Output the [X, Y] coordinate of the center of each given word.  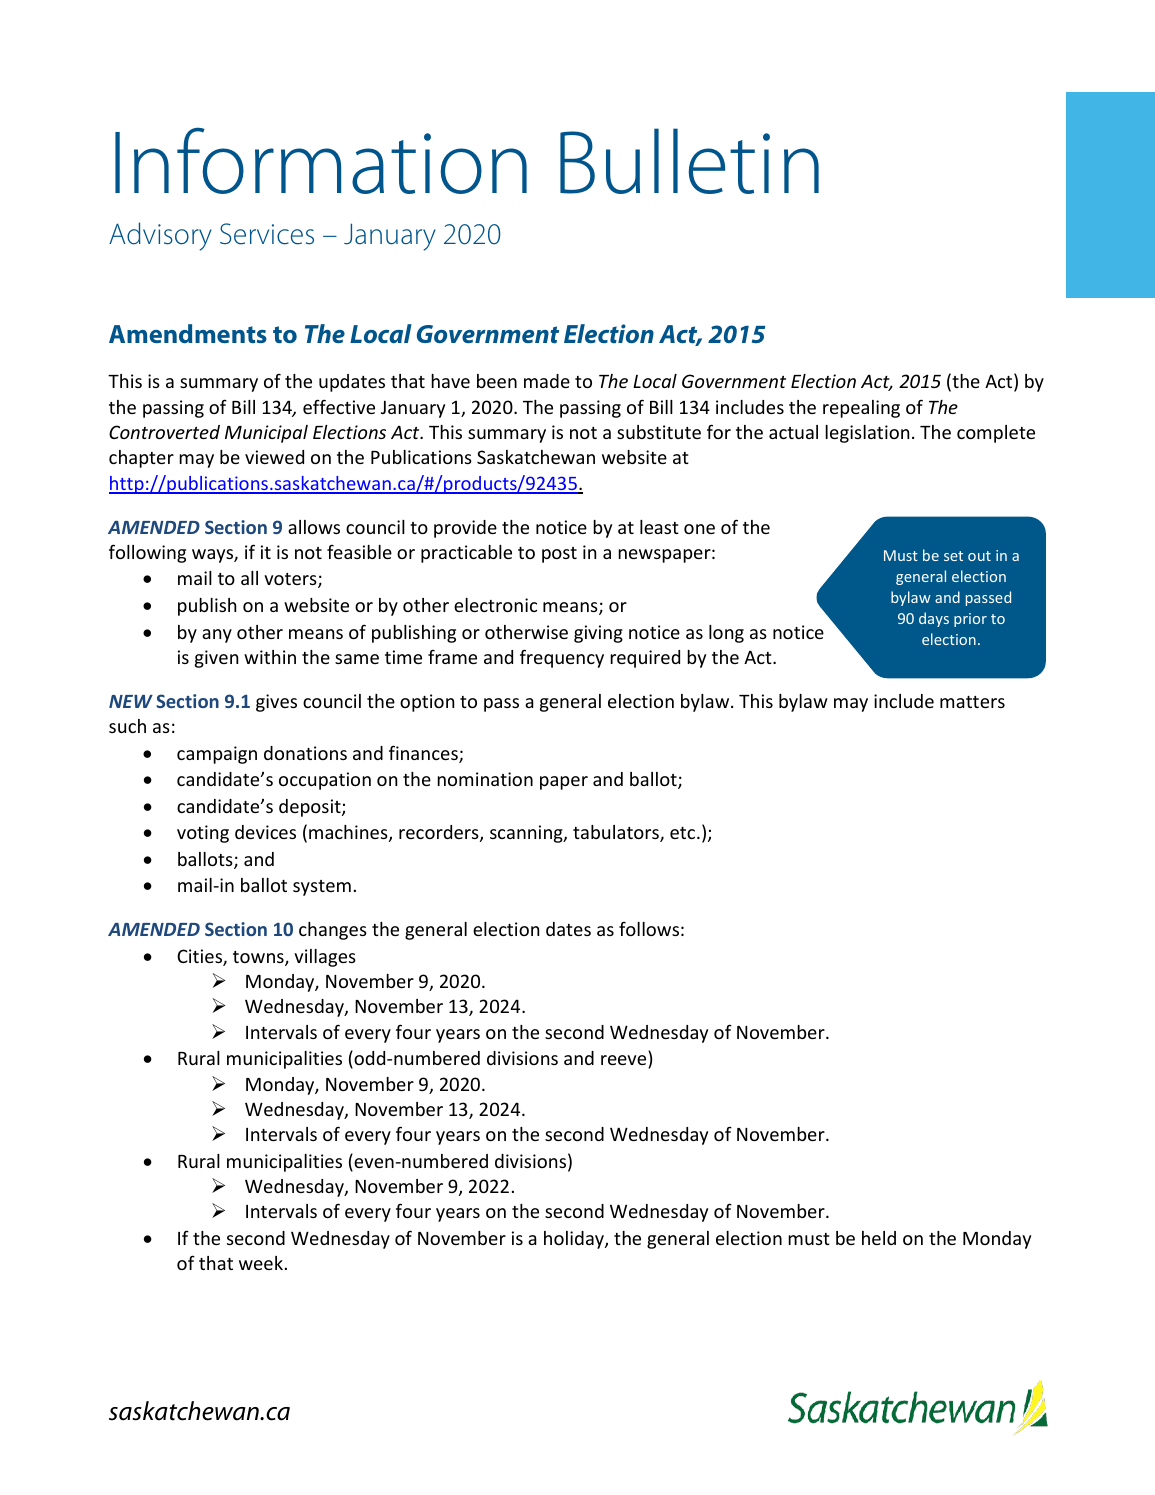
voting [203, 834]
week [261, 1263]
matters [972, 702]
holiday [575, 1240]
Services [267, 234]
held [879, 1238]
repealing [861, 409]
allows [314, 527]
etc [684, 833]
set [953, 556]
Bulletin [689, 161]
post [559, 555]
